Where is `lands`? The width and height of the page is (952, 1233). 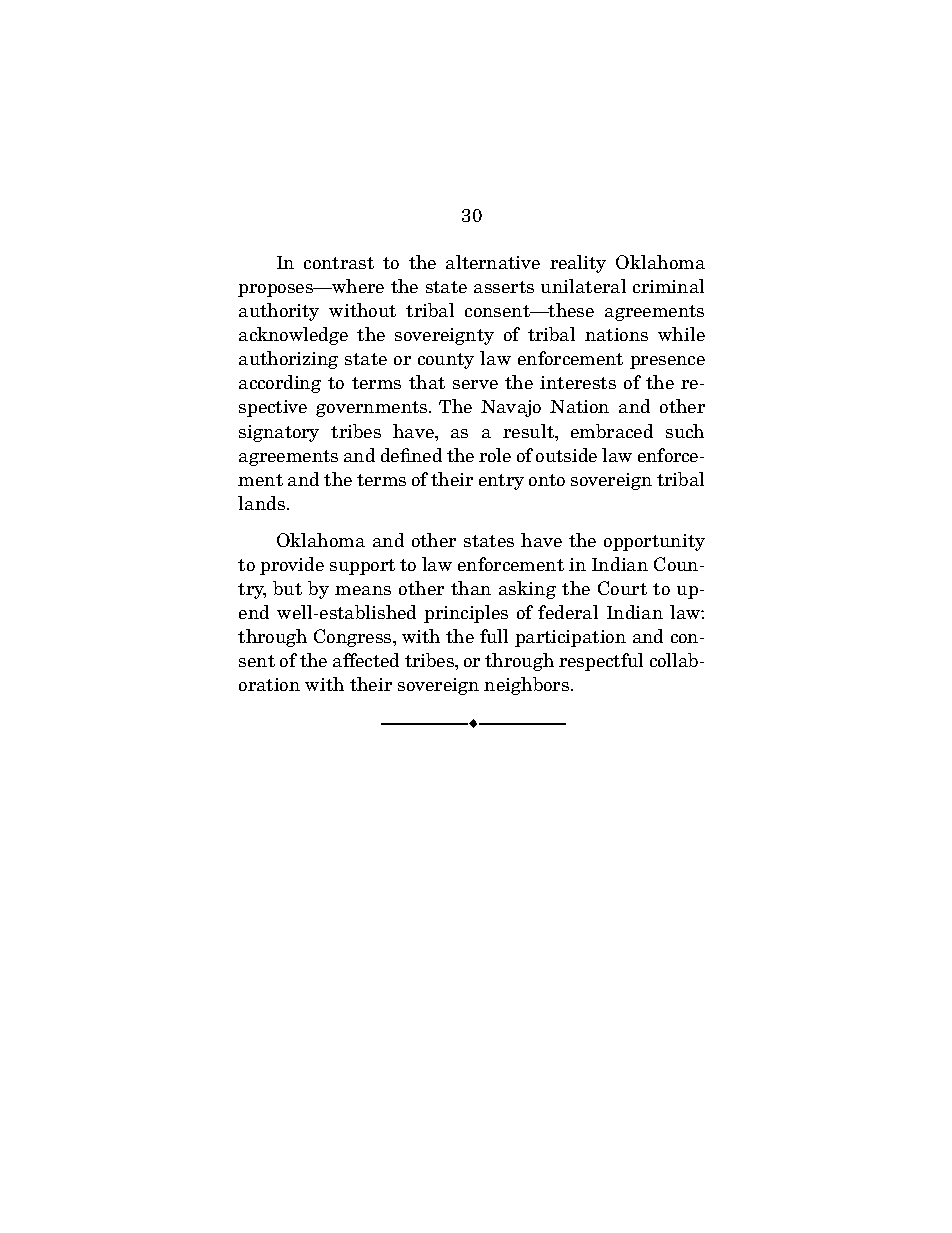 lands is located at coordinates (261, 503).
